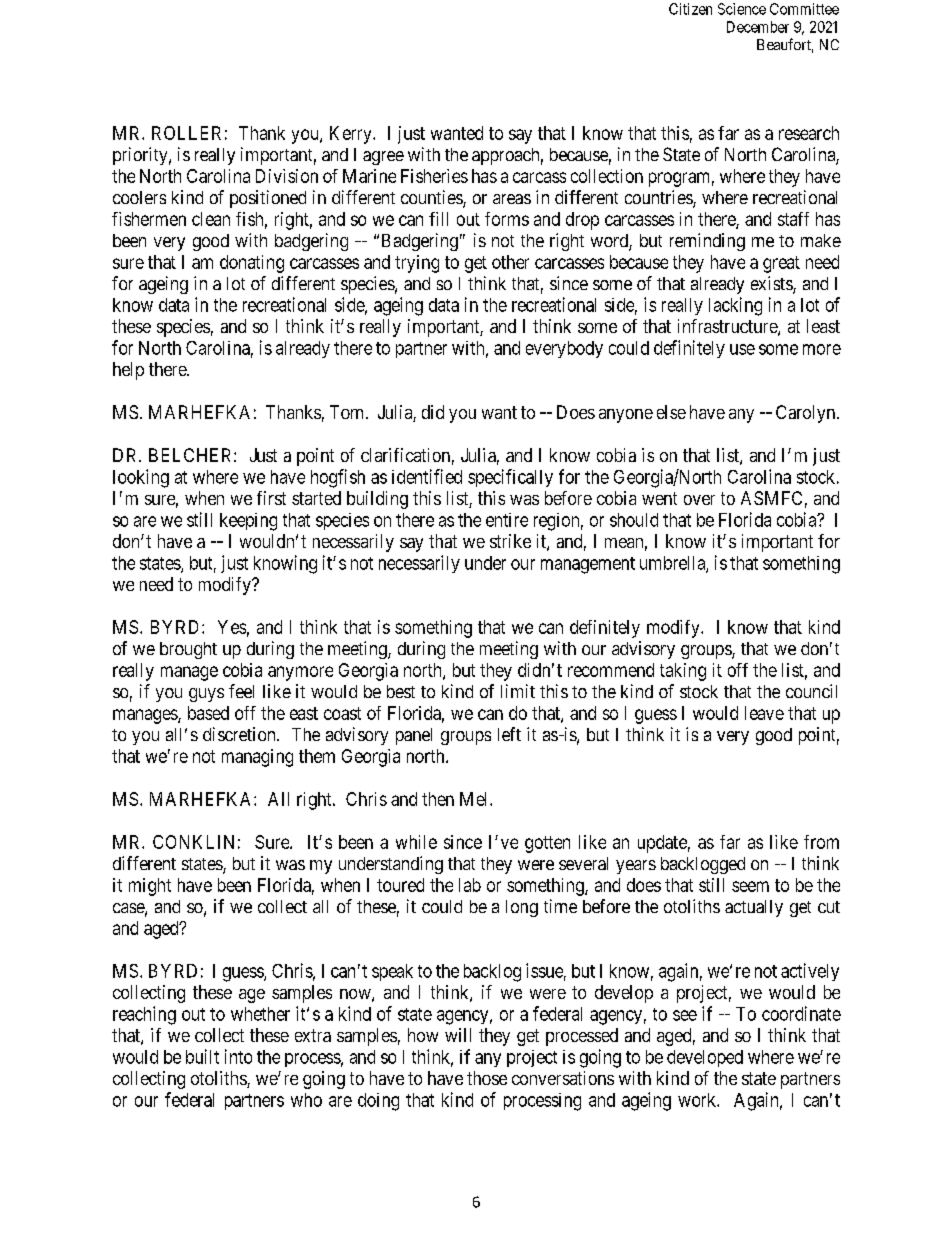 The height and width of the page is (1233, 952). I want to click on over, so click(699, 500).
